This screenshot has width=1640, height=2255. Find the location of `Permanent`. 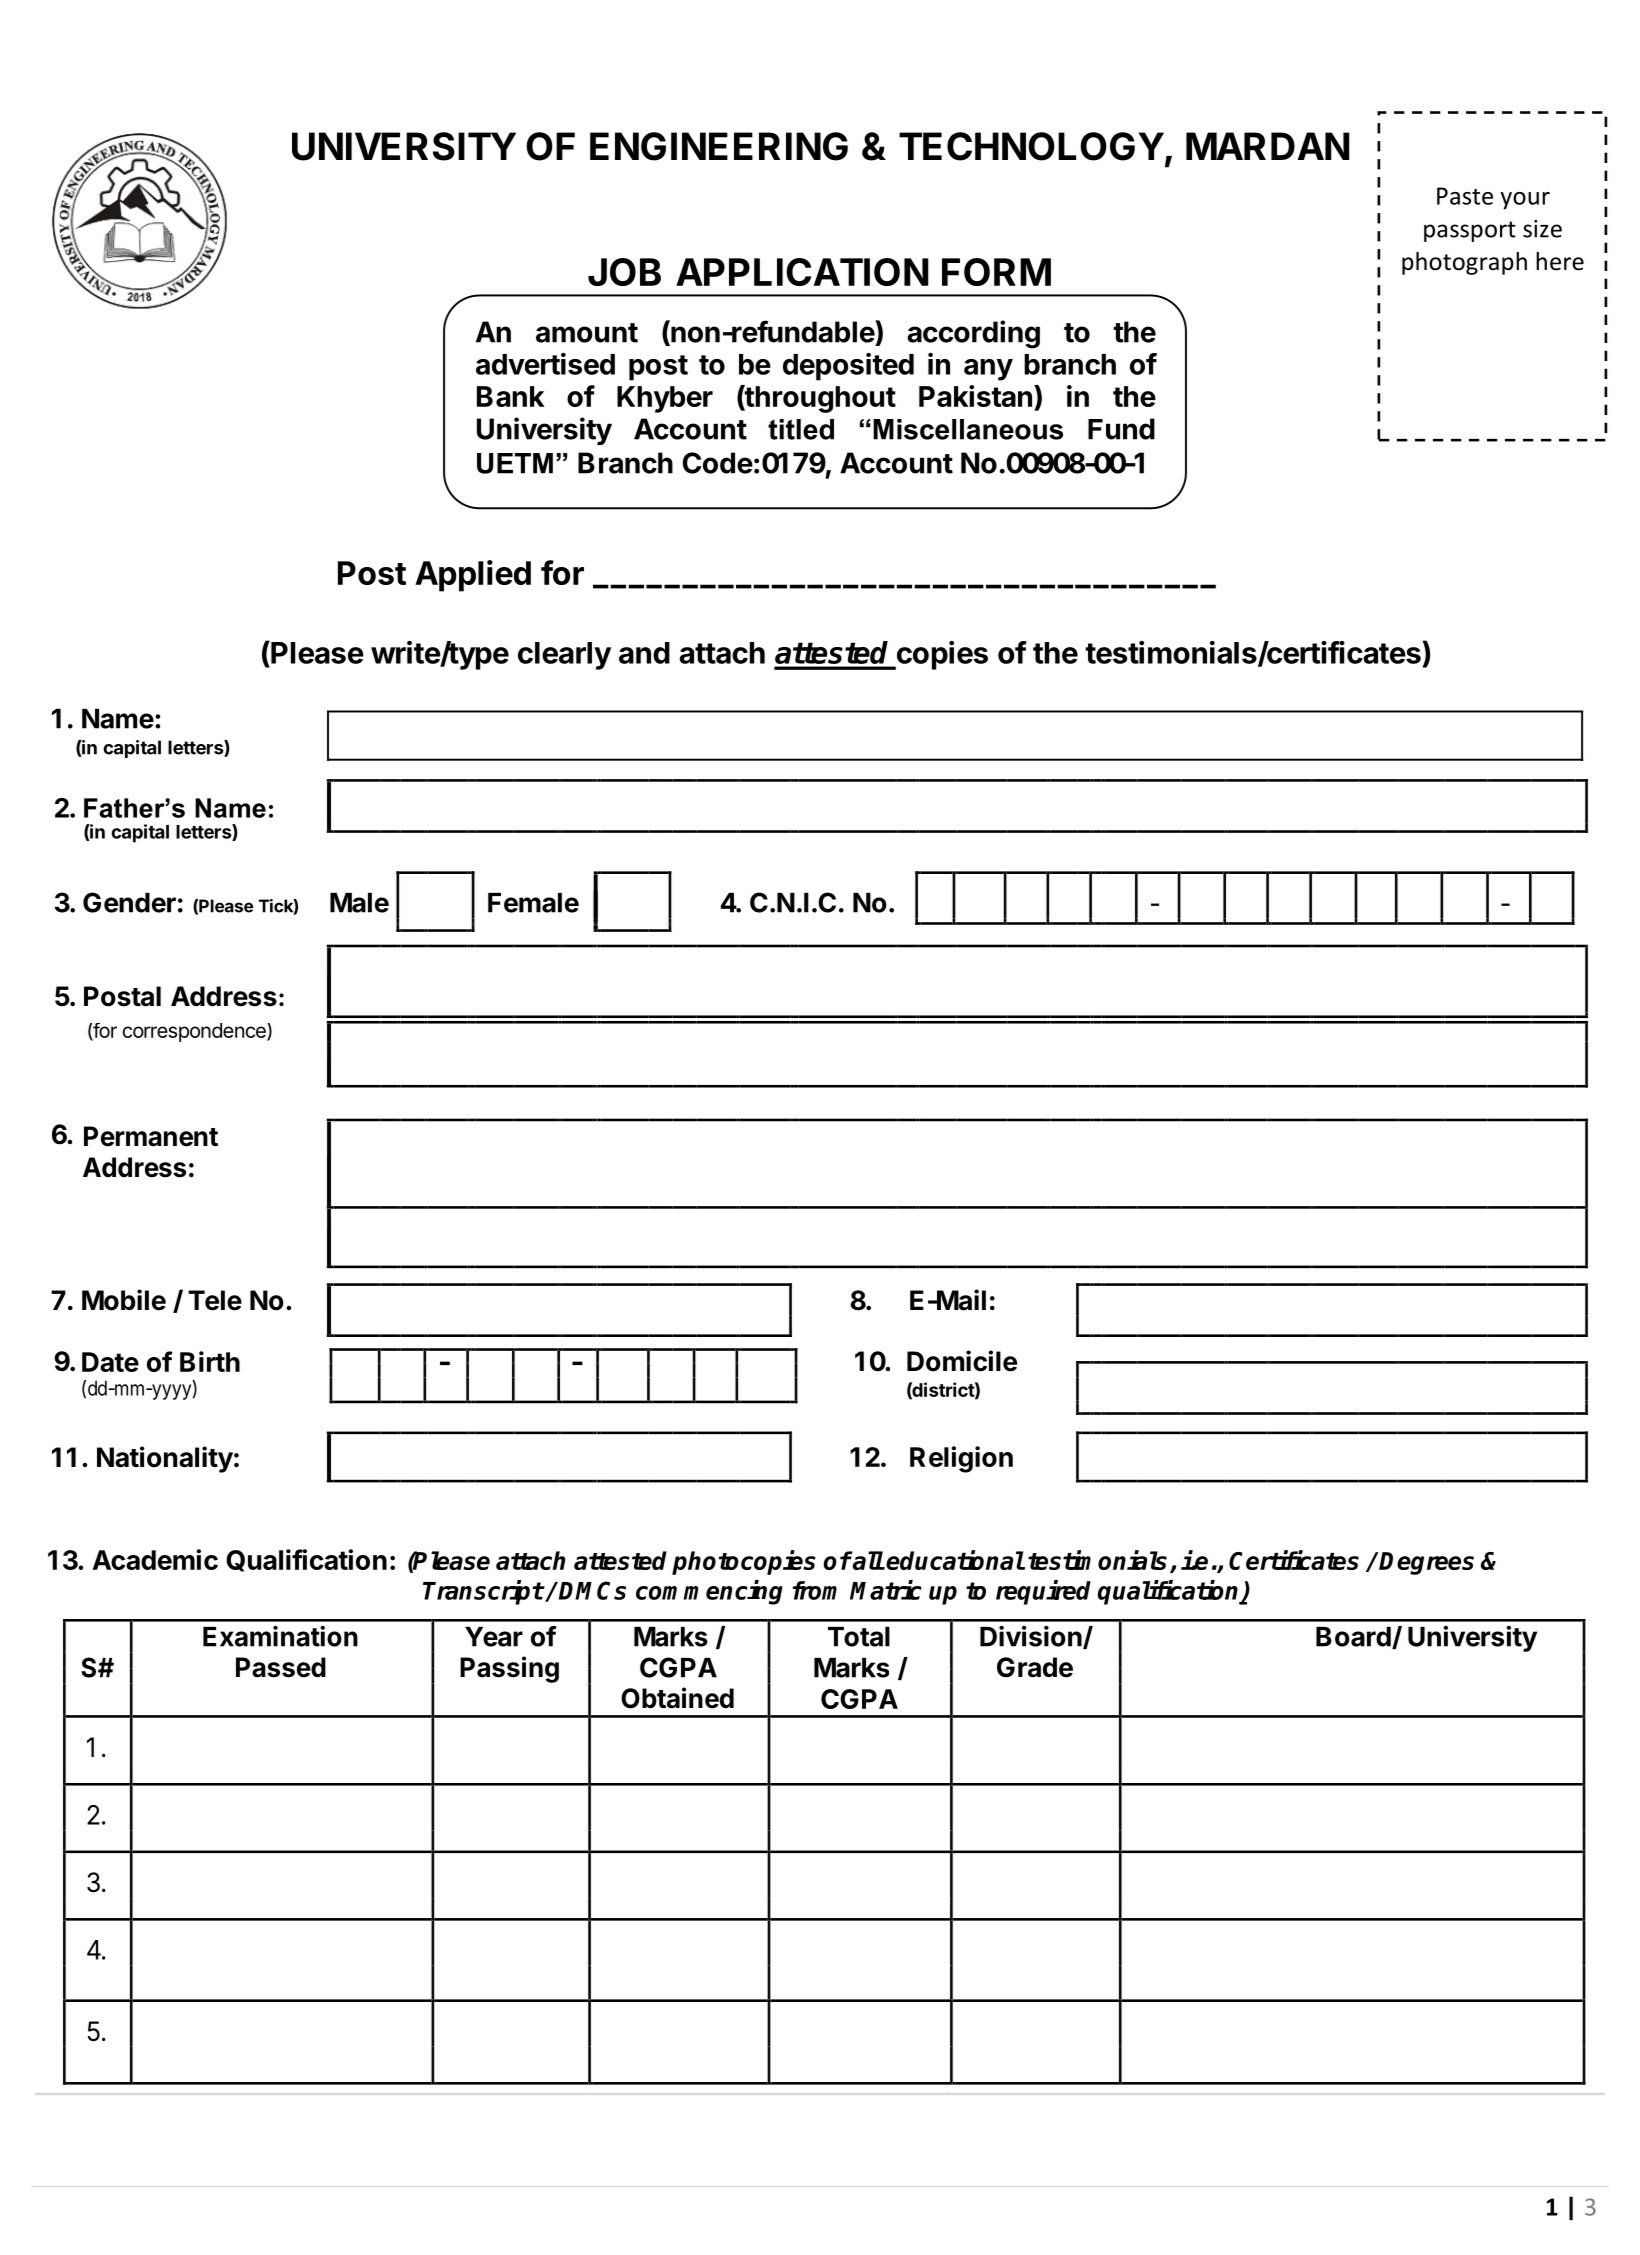

Permanent is located at coordinates (151, 1136).
